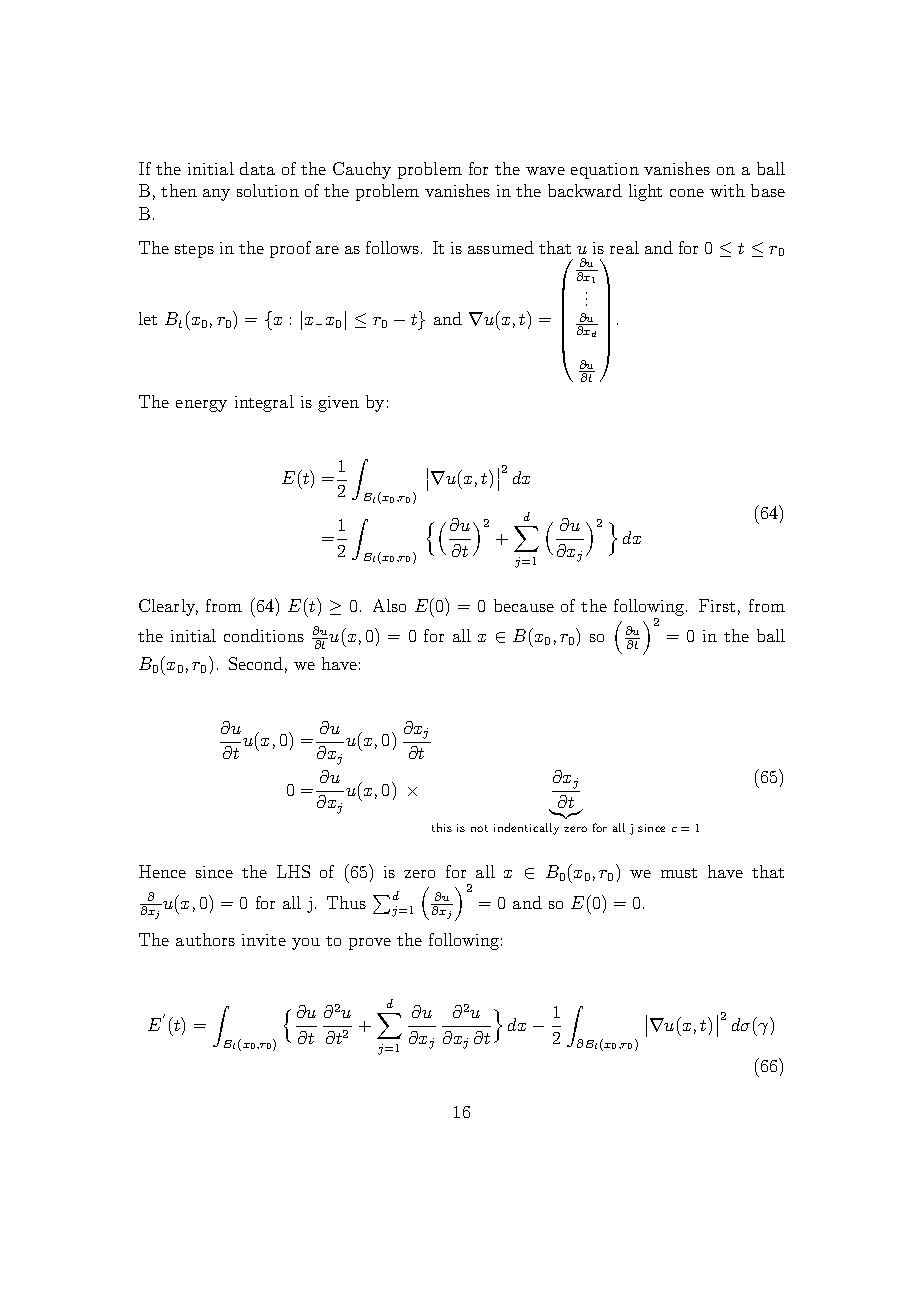  What do you see at coordinates (442, 827) in the screenshot?
I see `this` at bounding box center [442, 827].
